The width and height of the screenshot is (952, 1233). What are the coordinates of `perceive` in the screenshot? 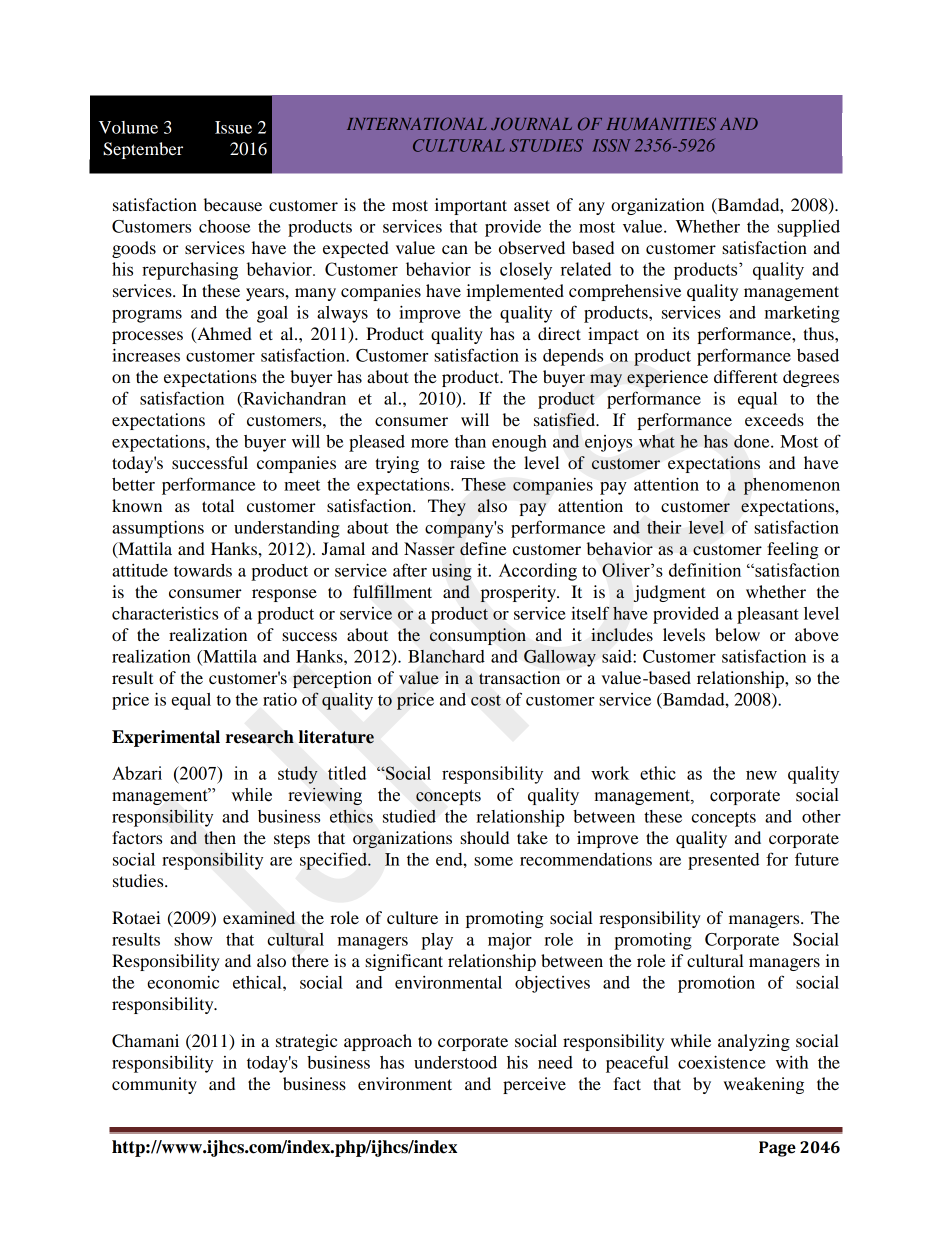 It's located at (534, 1085).
